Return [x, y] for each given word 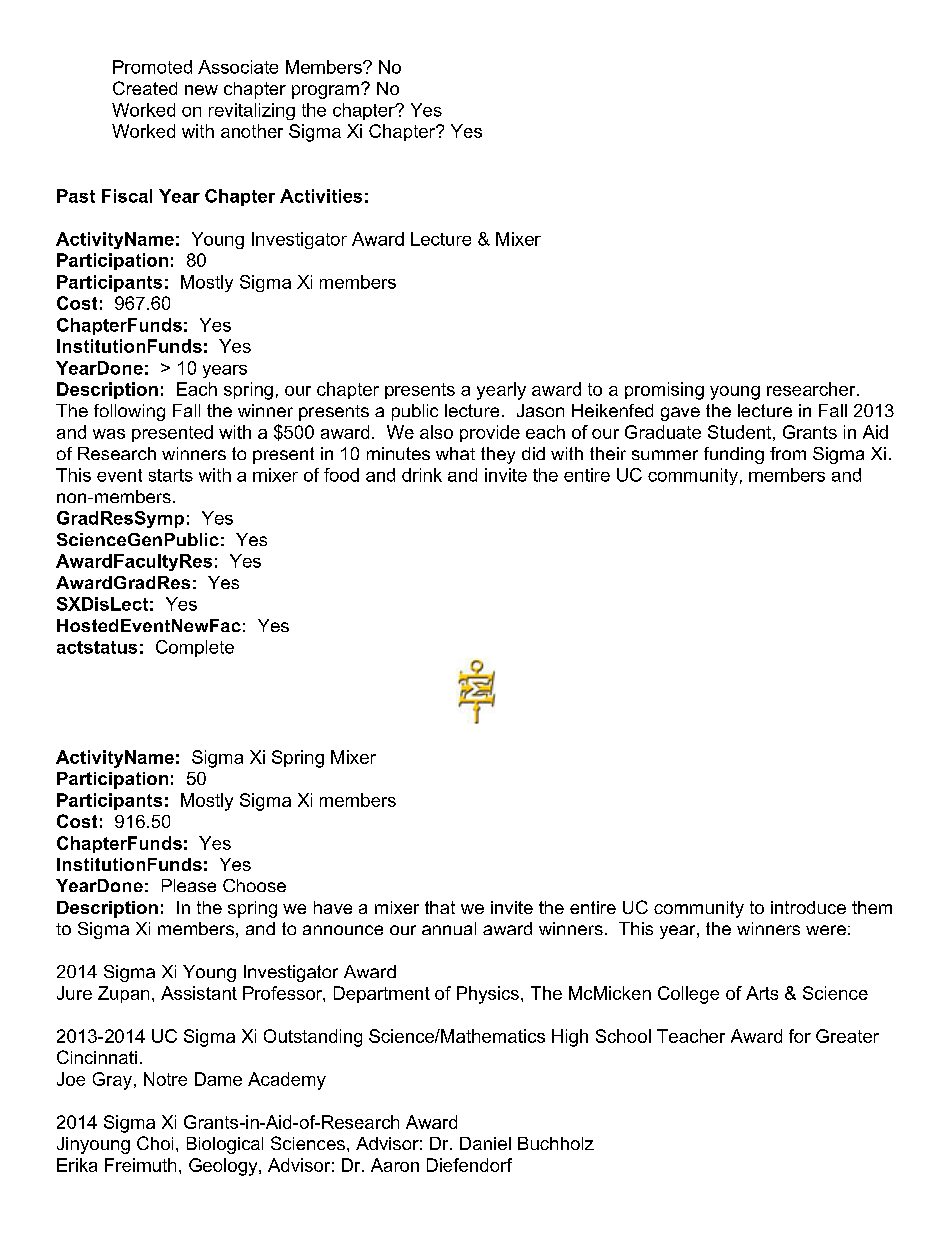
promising [664, 391]
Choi [155, 1143]
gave [680, 414]
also [436, 432]
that [440, 907]
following [129, 412]
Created [145, 88]
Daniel [485, 1143]
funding [734, 455]
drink [422, 475]
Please [189, 885]
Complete [195, 648]
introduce [808, 907]
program [325, 92]
